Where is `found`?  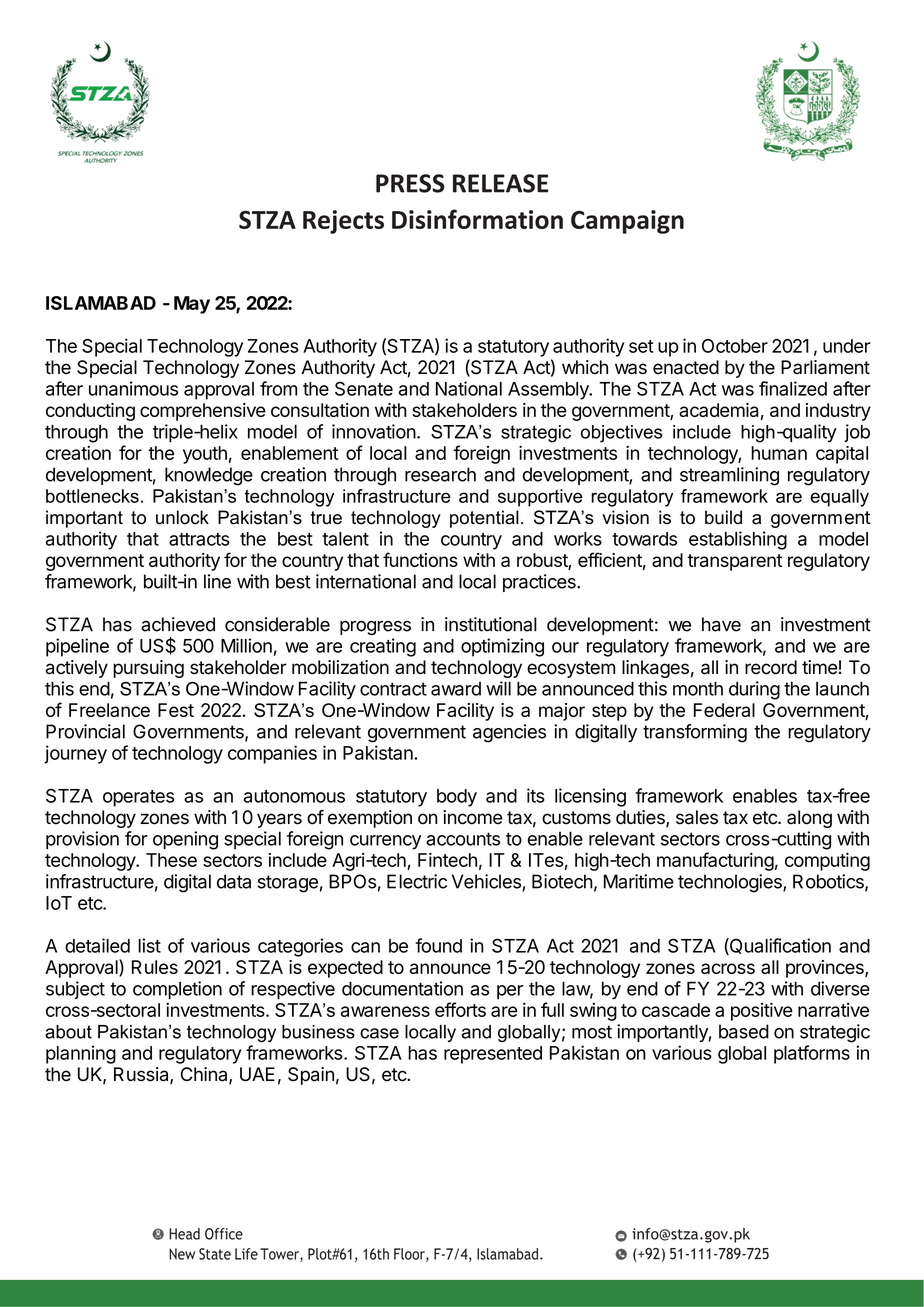 found is located at coordinates (439, 945).
